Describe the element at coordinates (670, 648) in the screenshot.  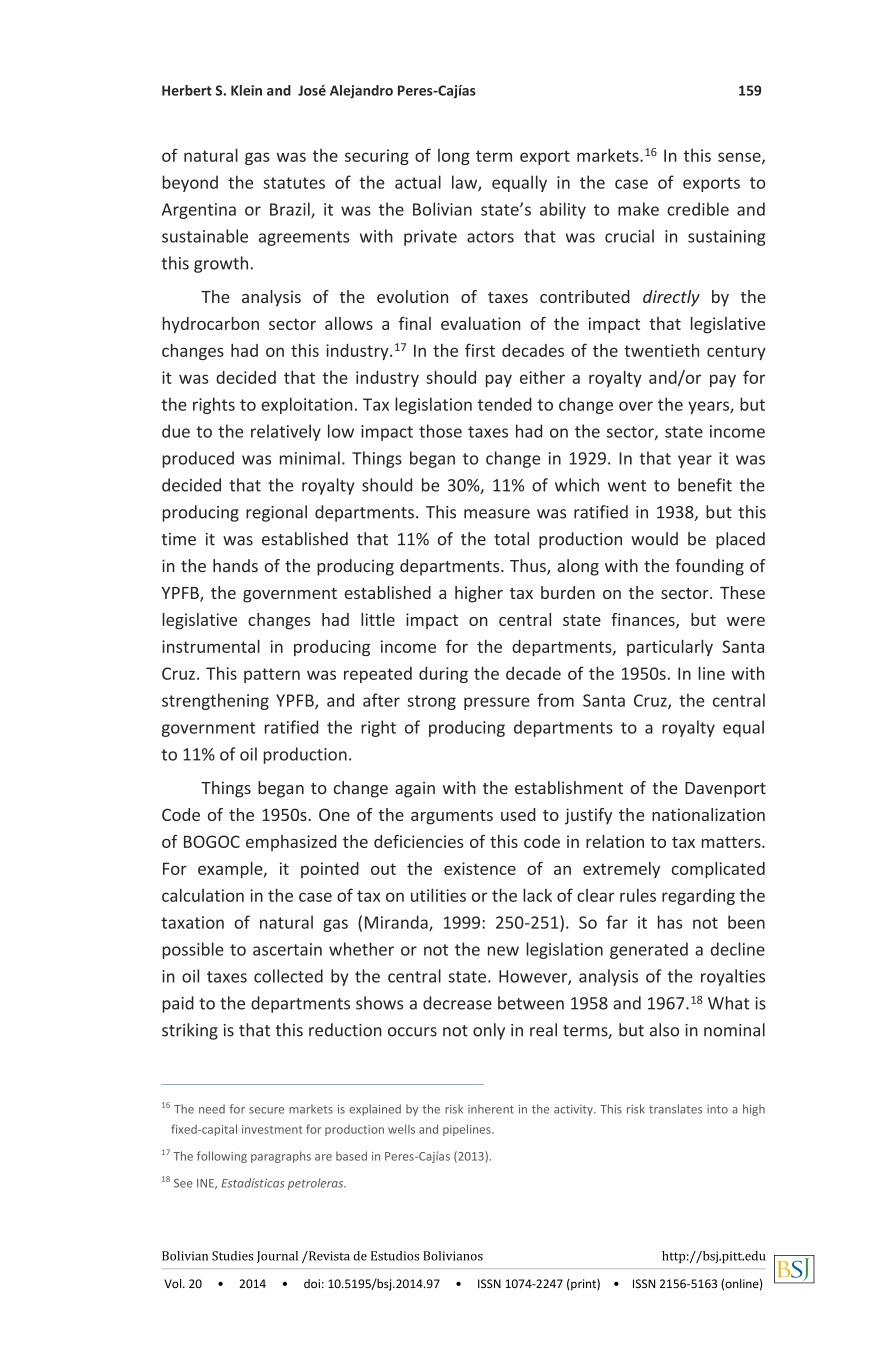
I see `particularly` at that location.
